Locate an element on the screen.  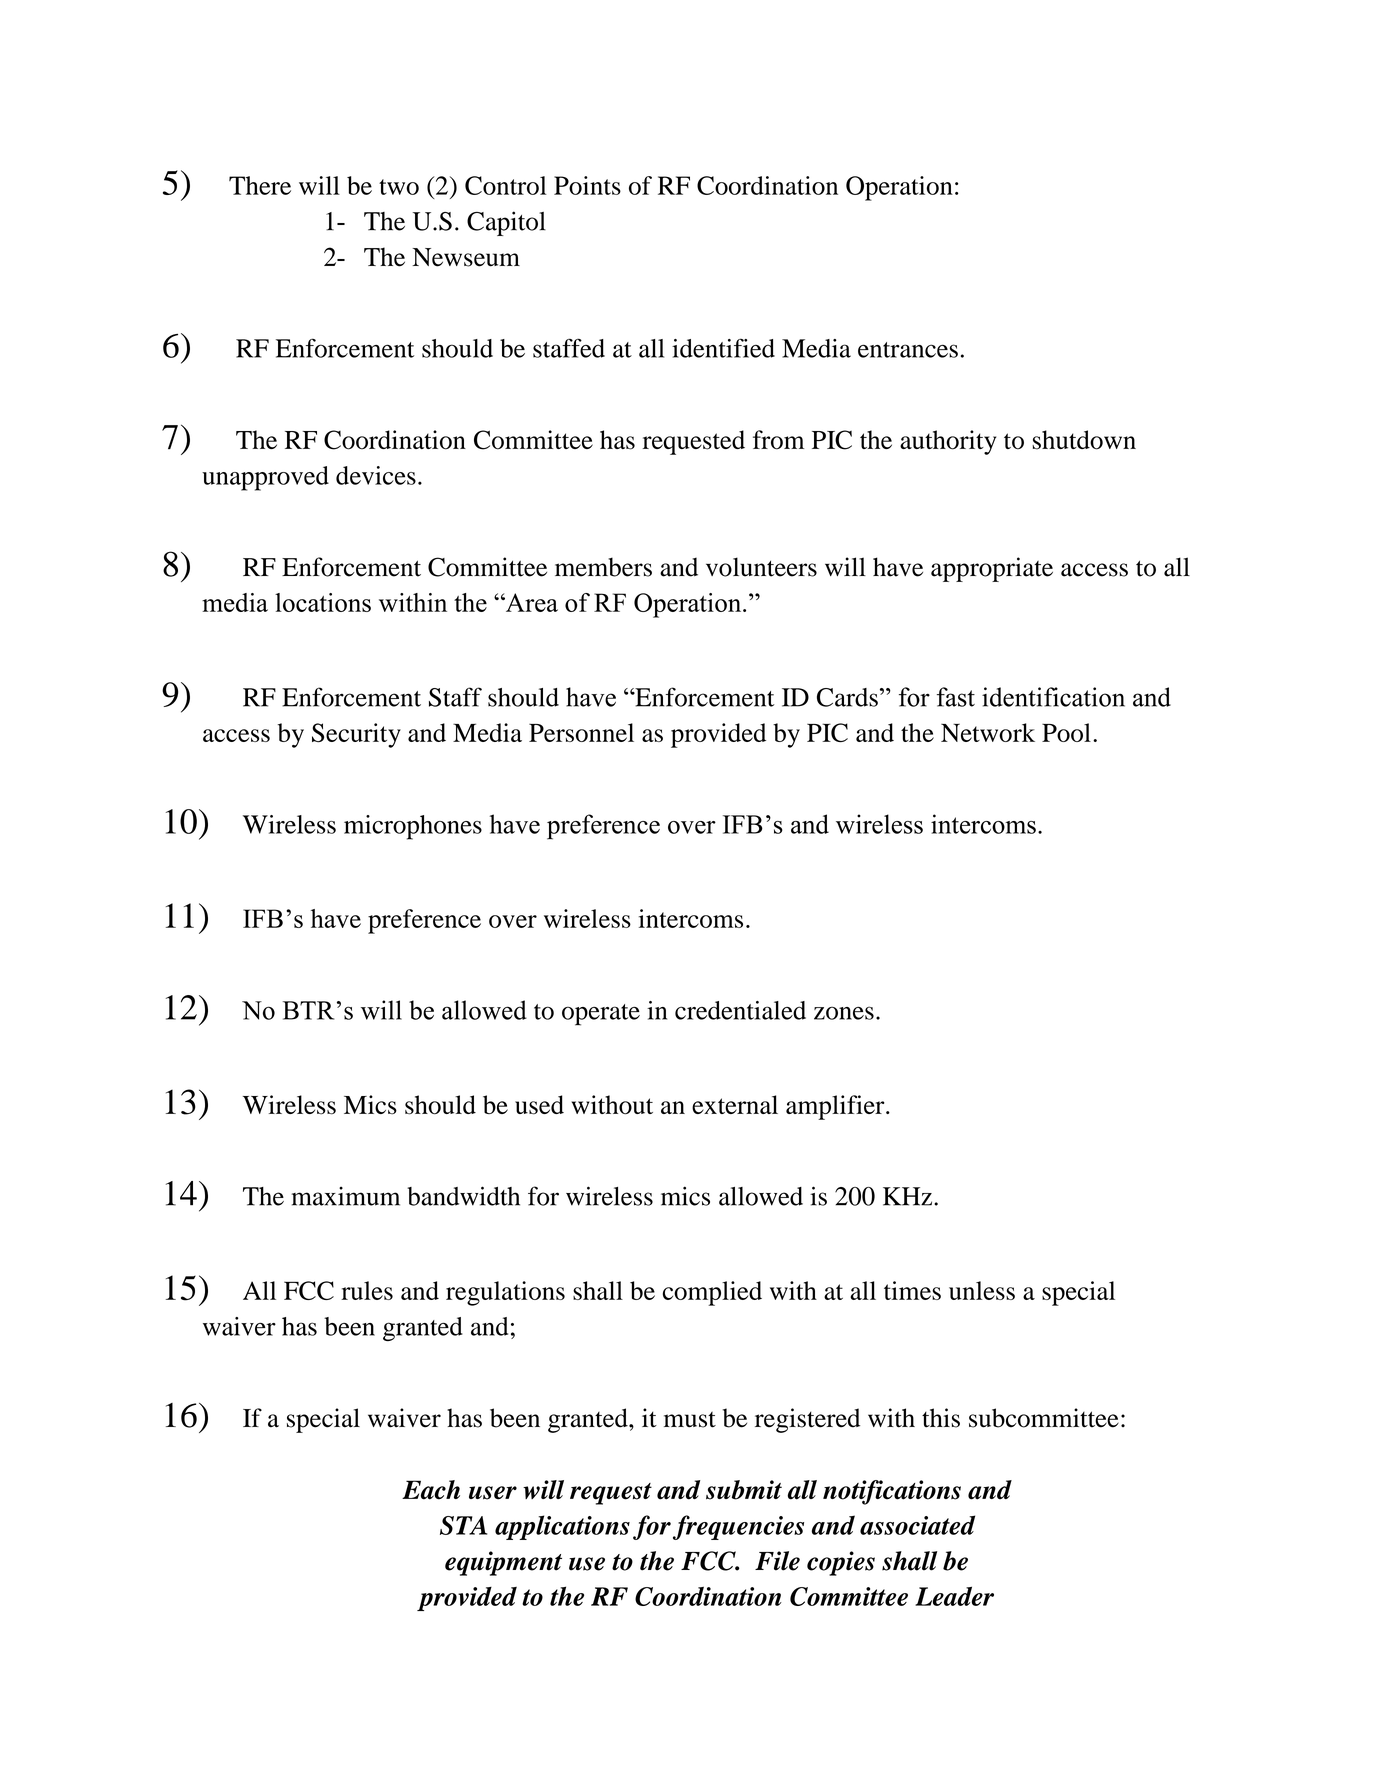
Network is located at coordinates (988, 732).
